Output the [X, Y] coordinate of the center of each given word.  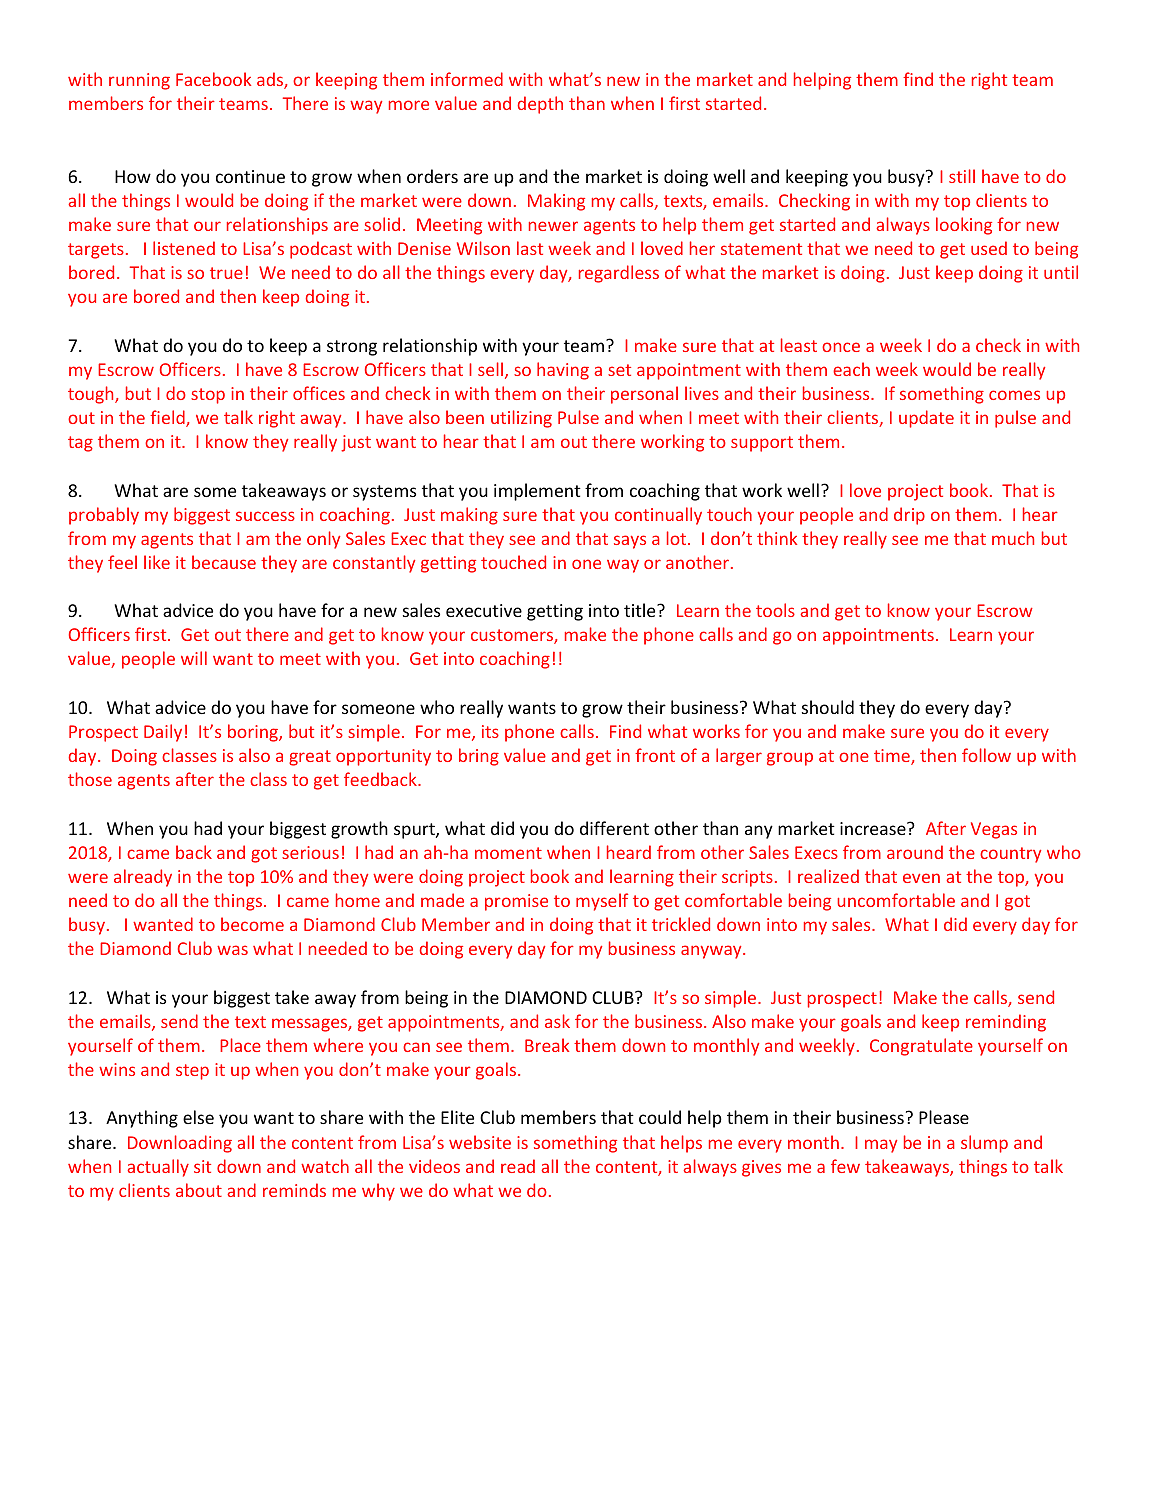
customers [513, 636]
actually [158, 1168]
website [480, 1142]
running [139, 81]
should [828, 707]
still [962, 176]
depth [540, 105]
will [194, 658]
